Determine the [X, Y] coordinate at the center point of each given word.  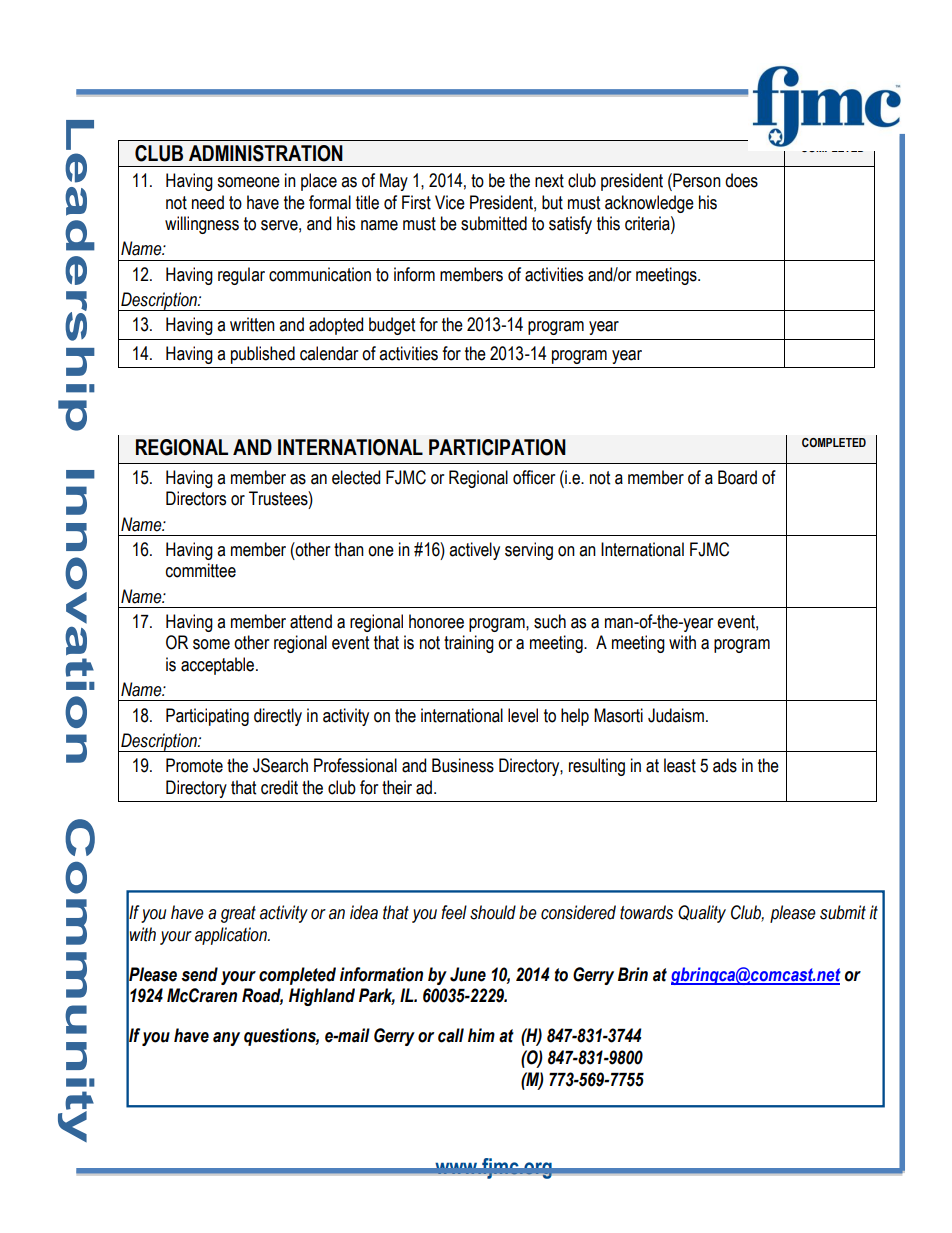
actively [474, 551]
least [680, 765]
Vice [450, 202]
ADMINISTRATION [266, 153]
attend [311, 621]
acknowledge [649, 204]
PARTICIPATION [497, 447]
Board [737, 477]
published [263, 355]
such [550, 621]
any [226, 1039]
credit [279, 787]
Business [463, 765]
